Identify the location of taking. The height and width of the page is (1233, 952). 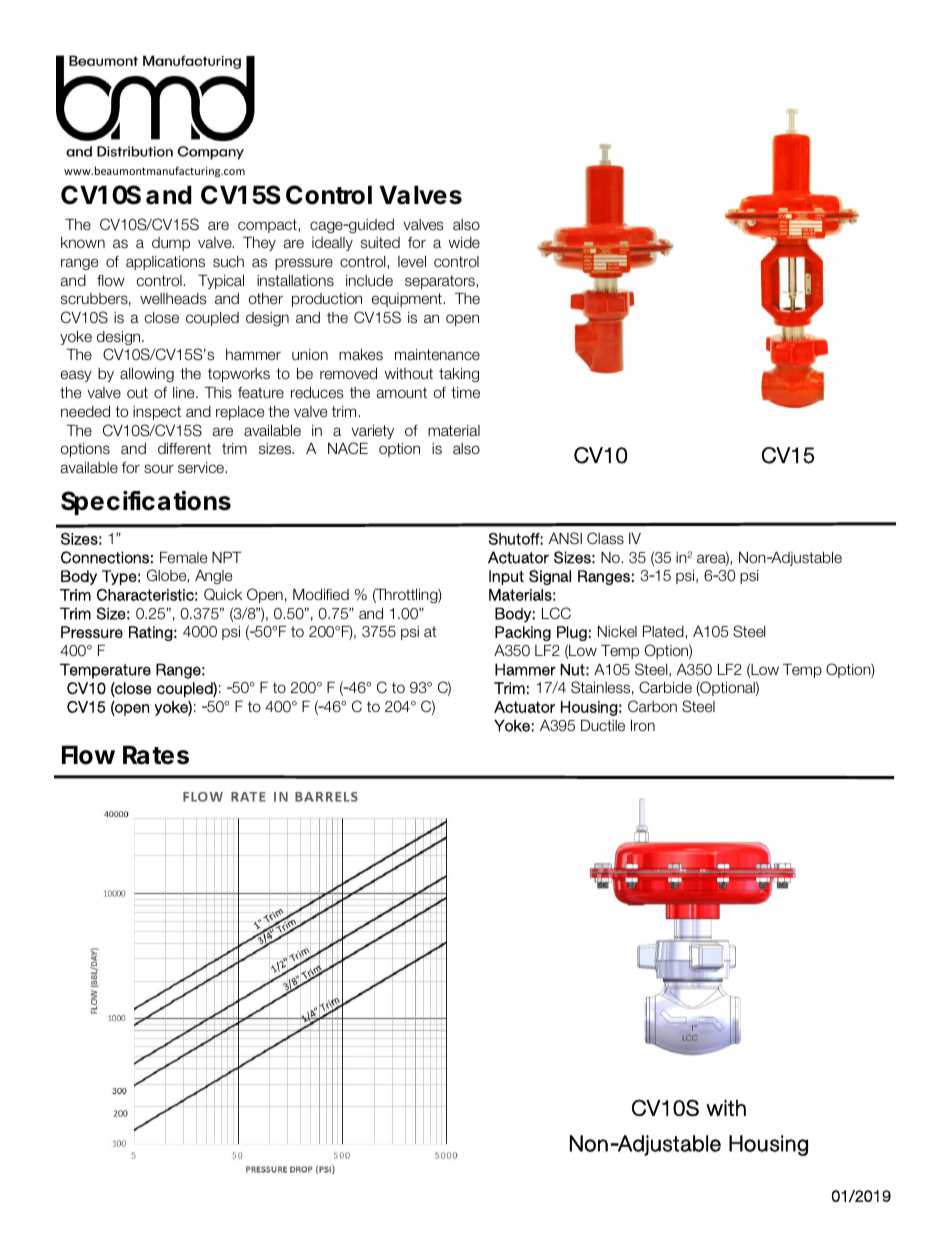
(459, 375).
